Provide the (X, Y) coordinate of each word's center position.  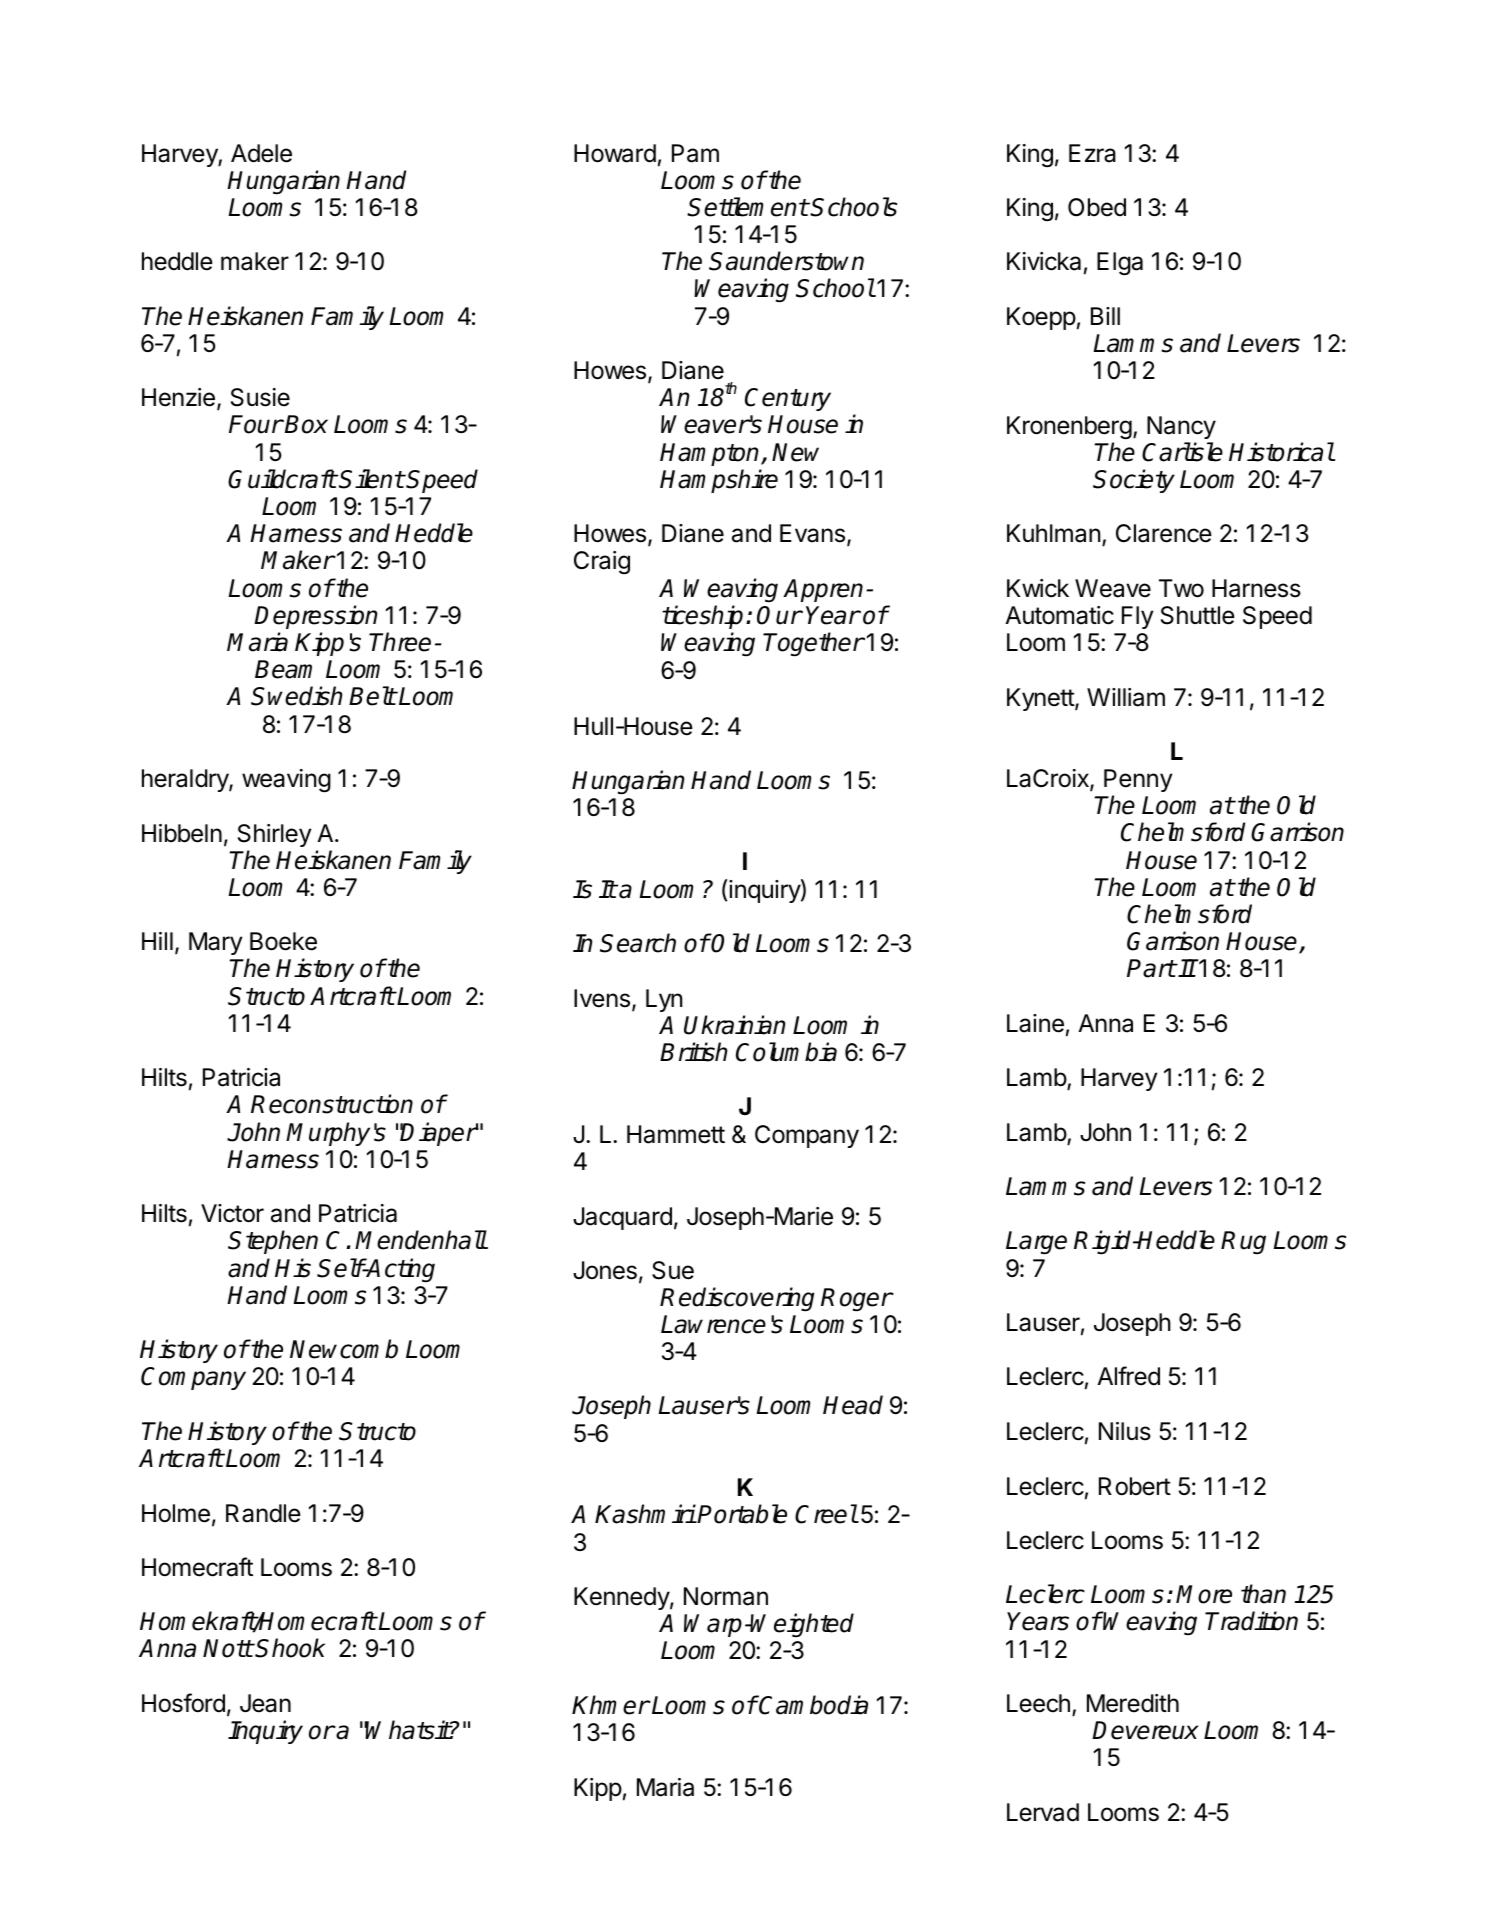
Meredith (1133, 1703)
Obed (1097, 207)
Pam (695, 153)
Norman (726, 1596)
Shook (290, 1648)
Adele (261, 153)
